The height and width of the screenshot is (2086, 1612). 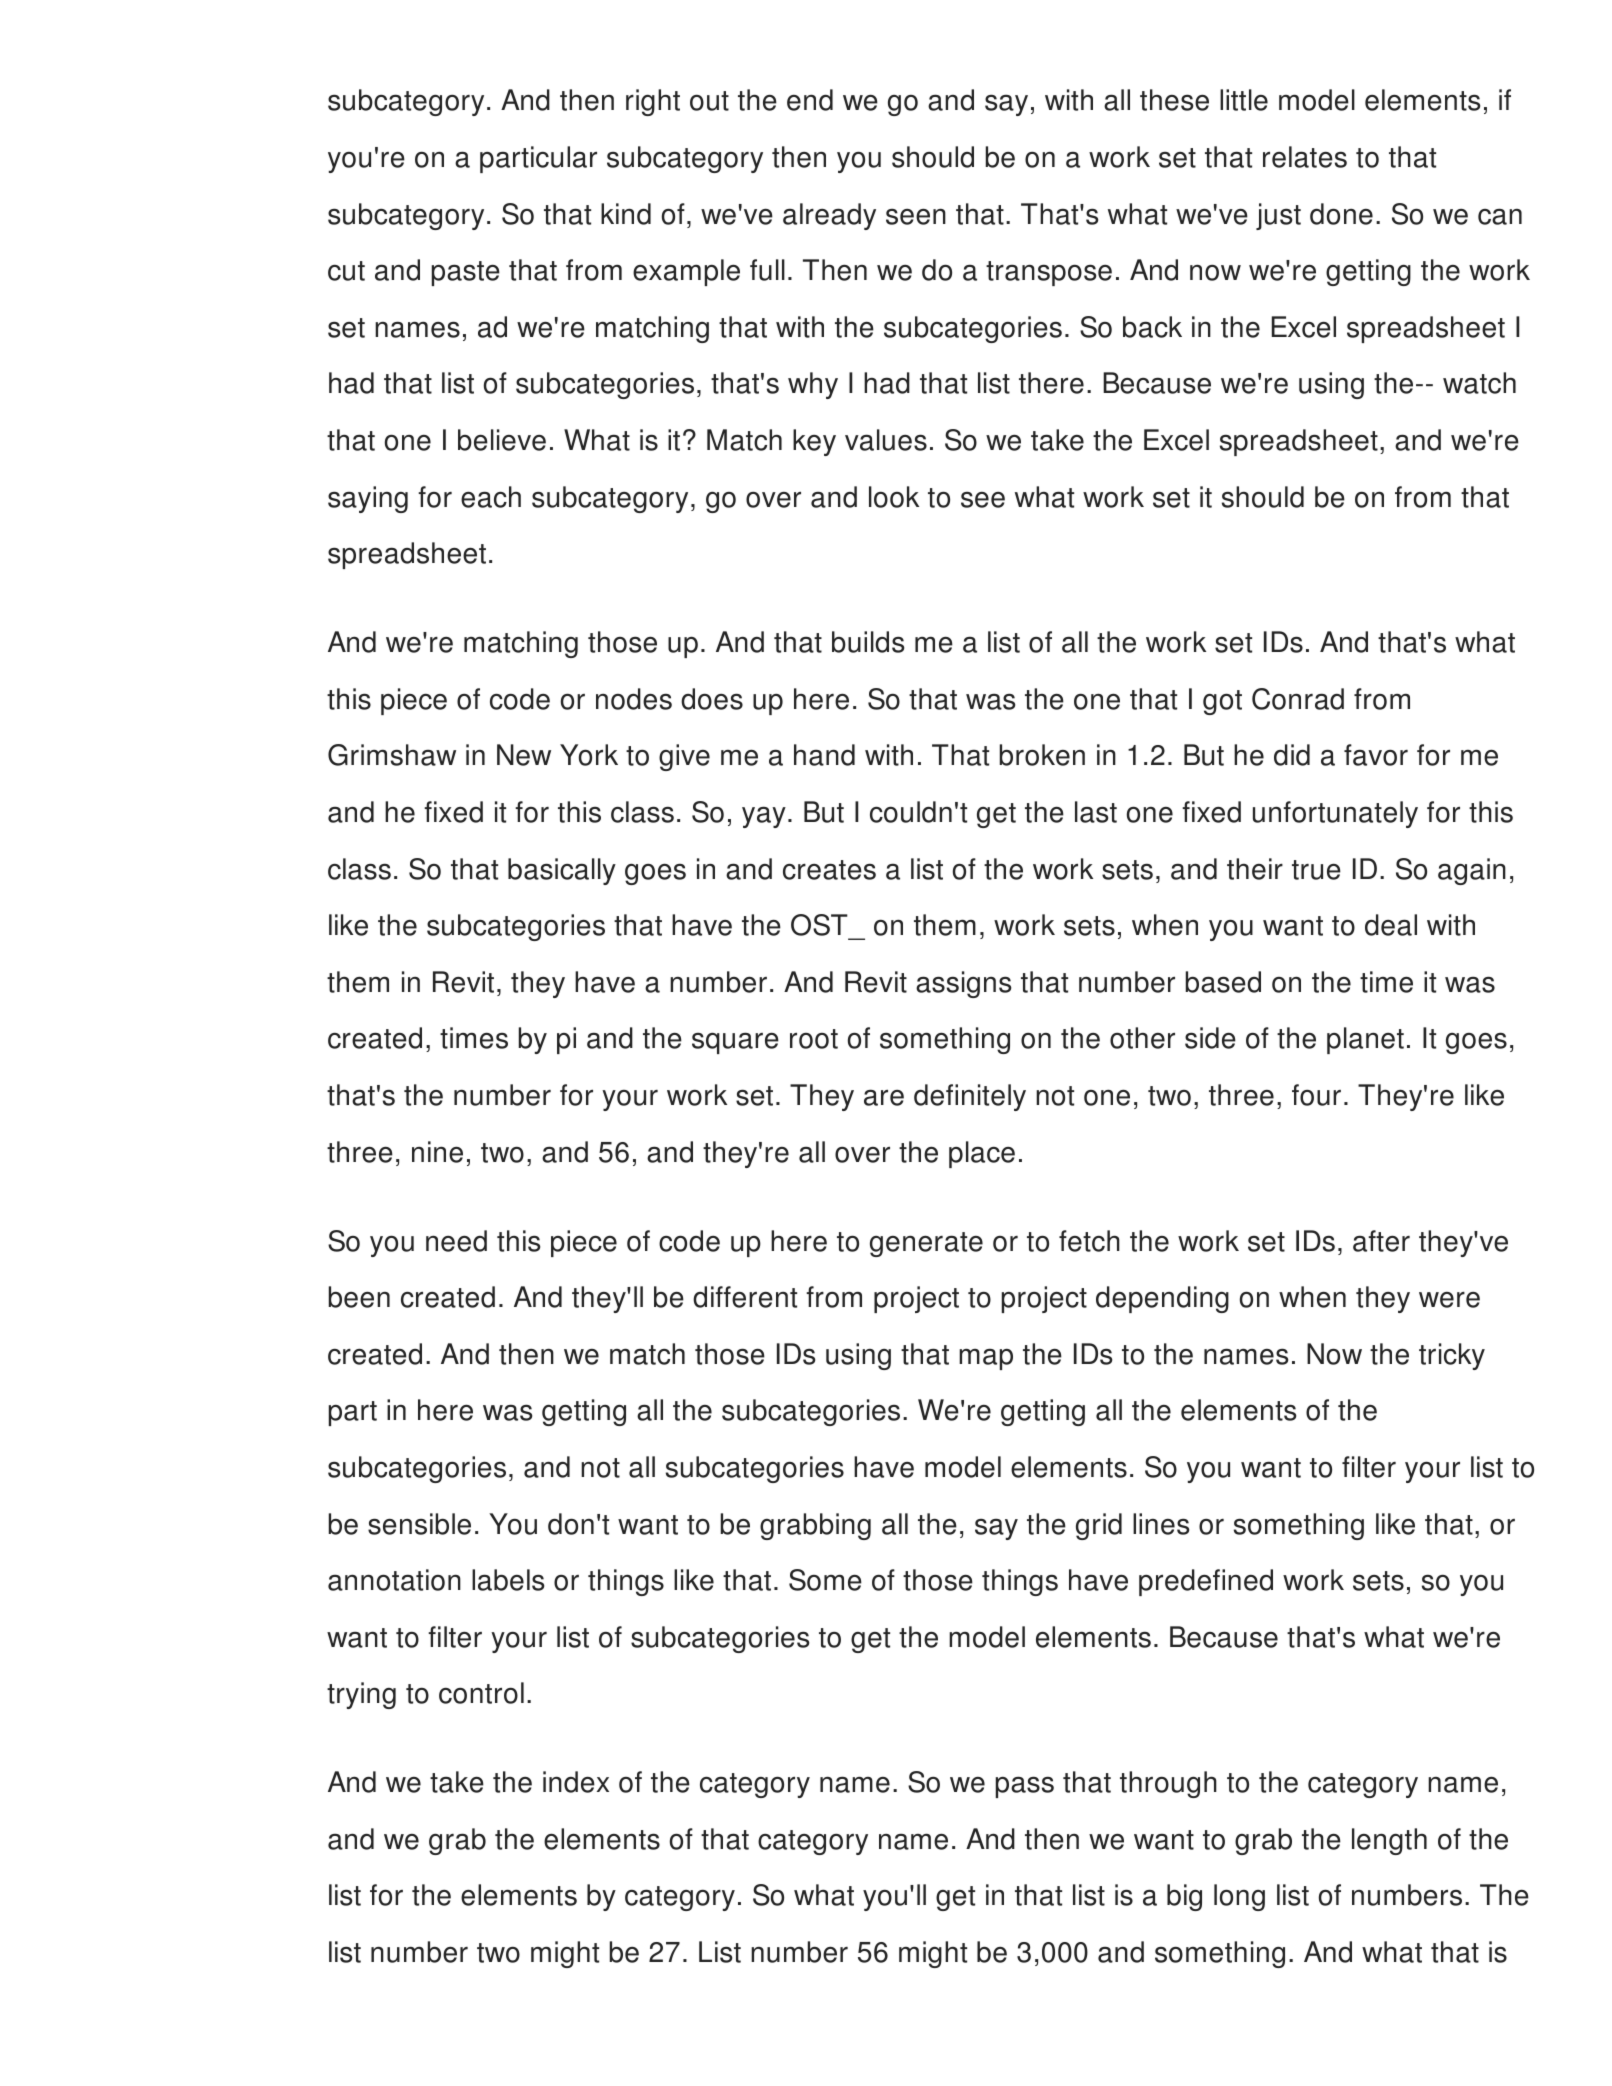 What do you see at coordinates (576, 1782) in the screenshot?
I see `index` at bounding box center [576, 1782].
